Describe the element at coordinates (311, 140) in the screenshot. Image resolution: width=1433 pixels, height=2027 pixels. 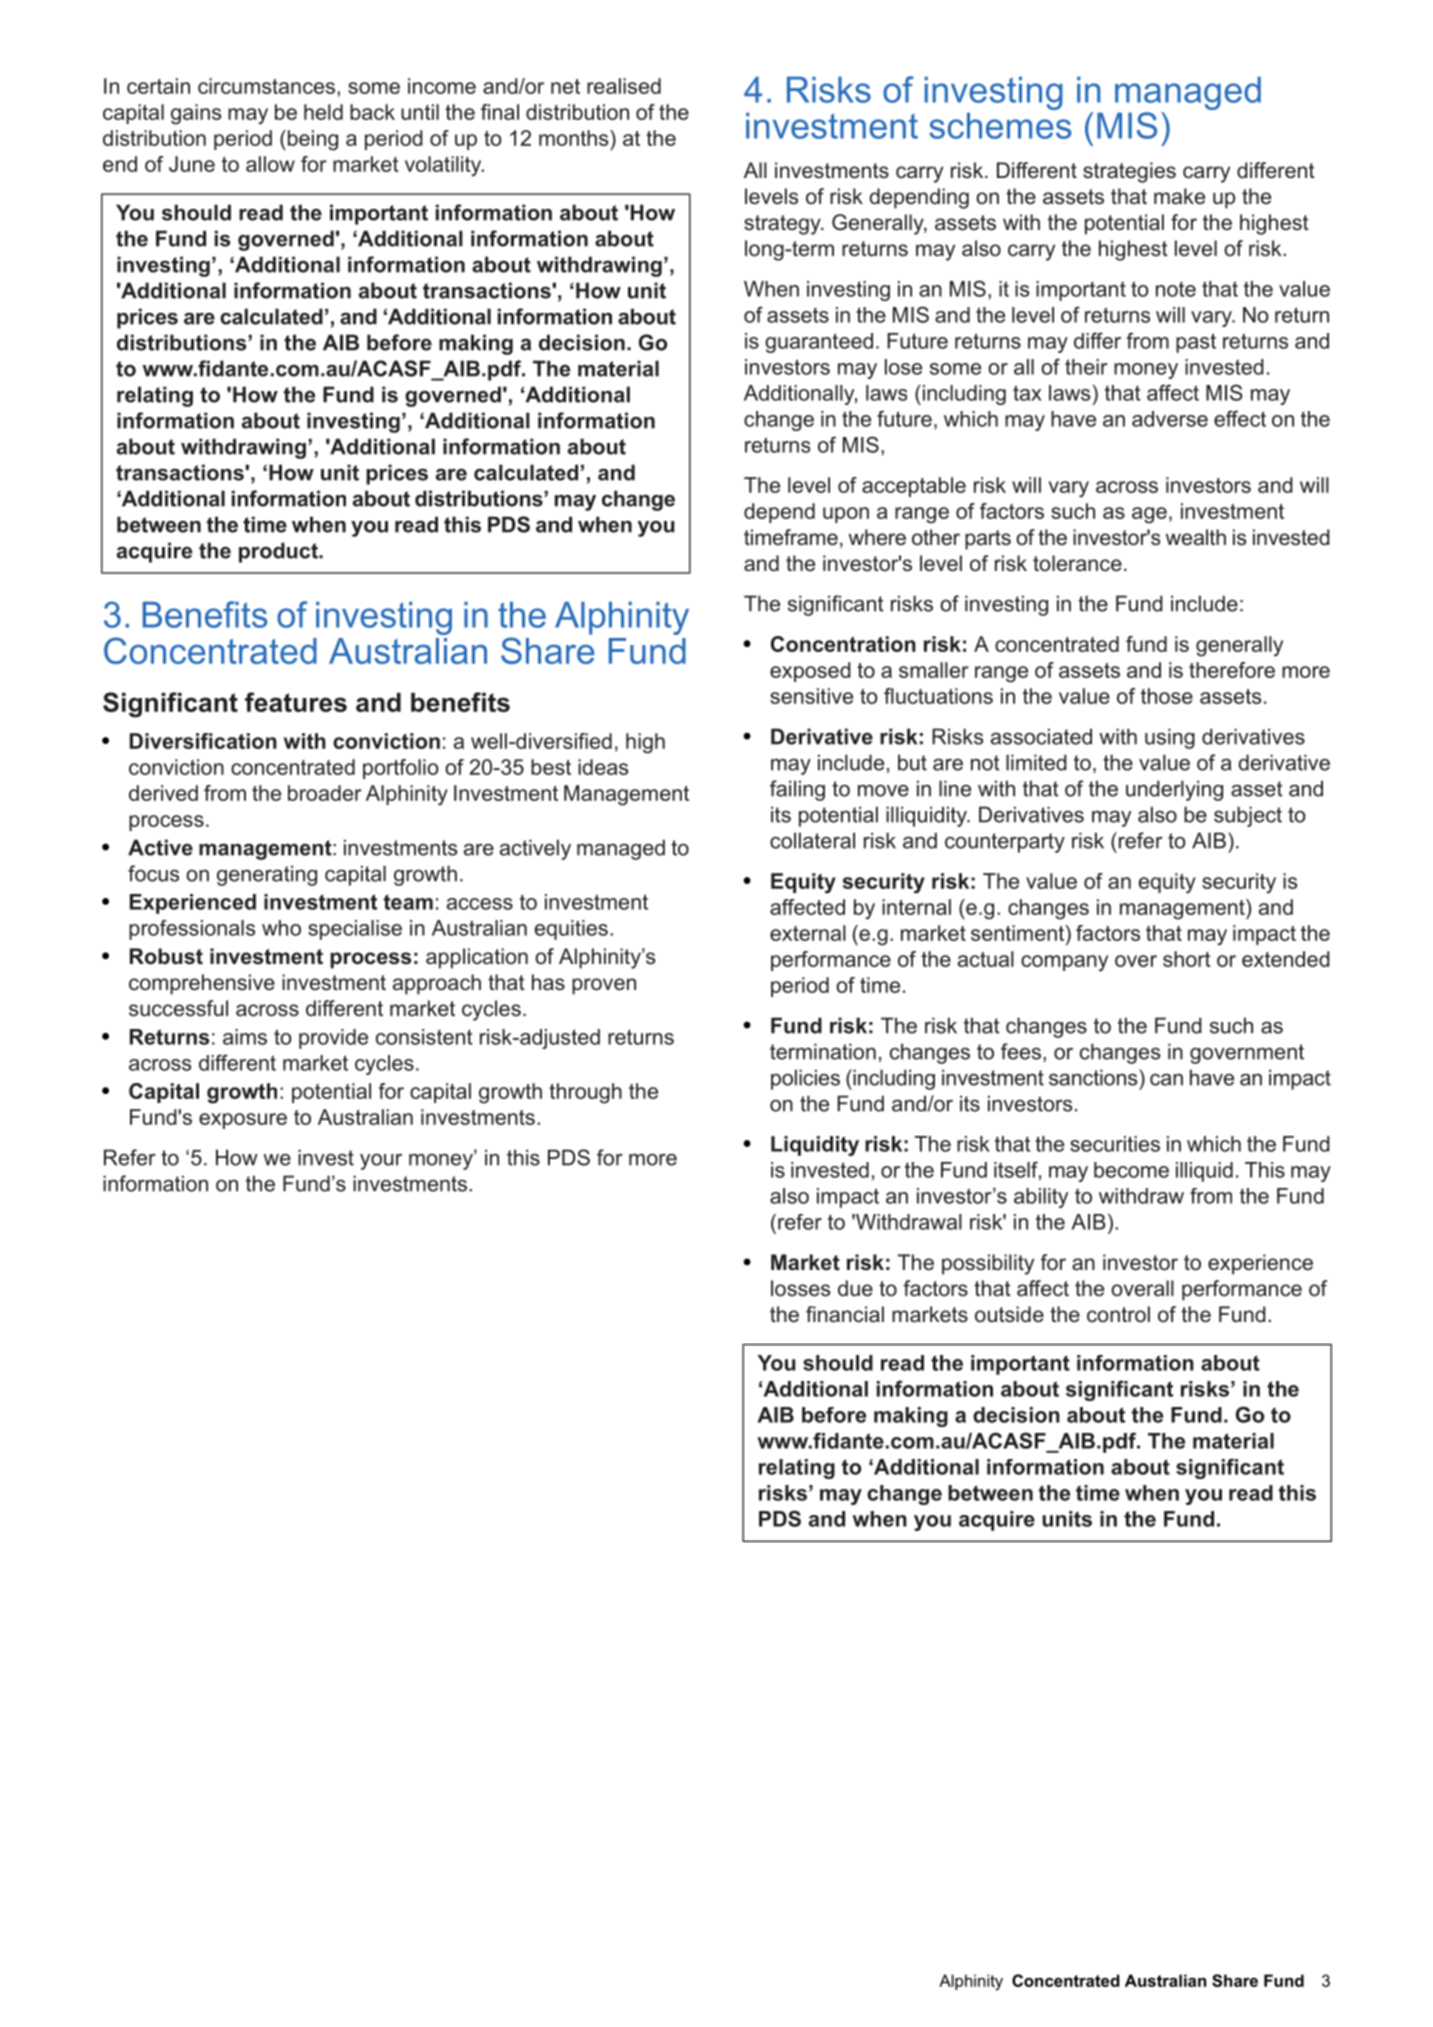
I see `being` at that location.
